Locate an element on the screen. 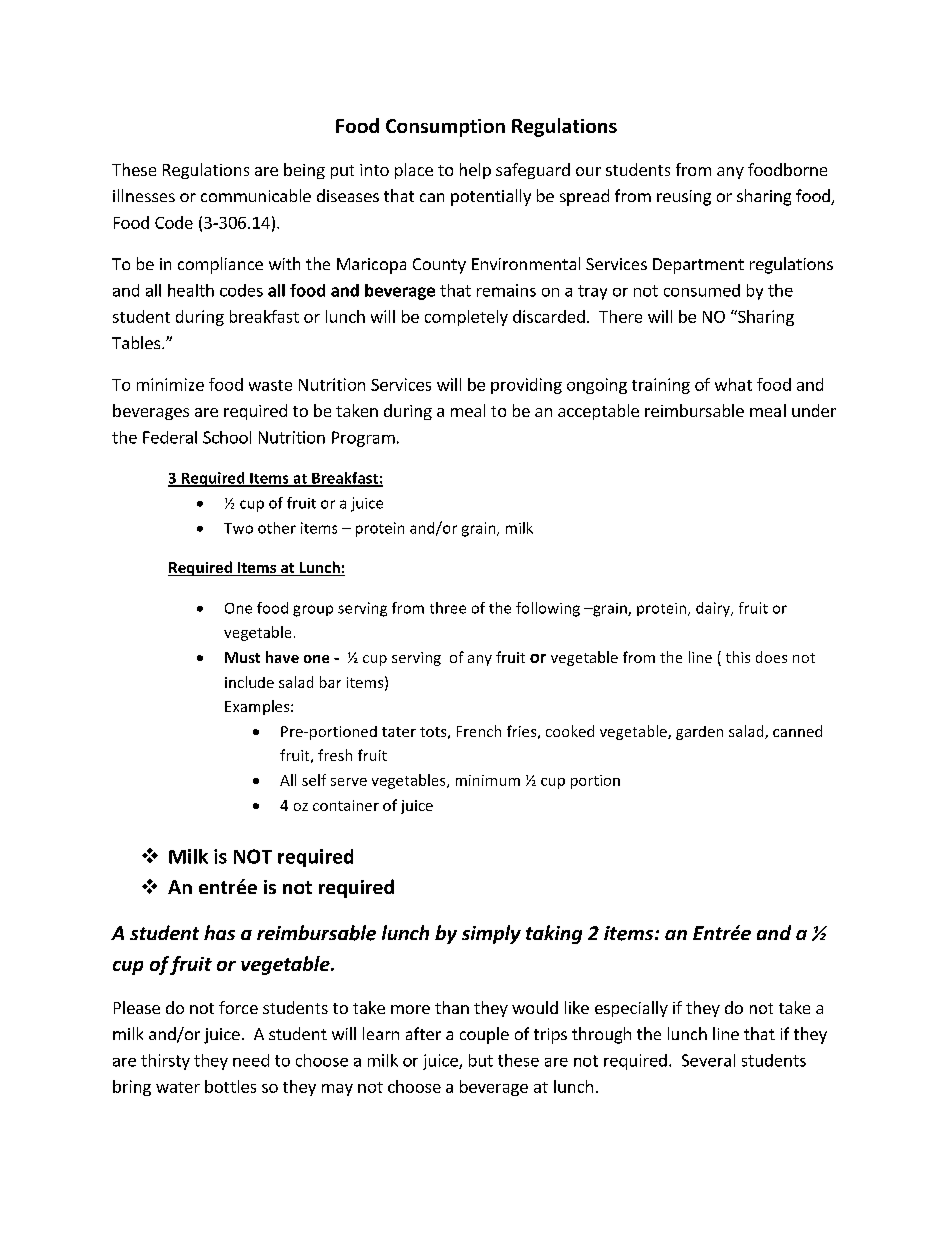 The height and width of the screenshot is (1233, 952). reusing is located at coordinates (684, 198).
